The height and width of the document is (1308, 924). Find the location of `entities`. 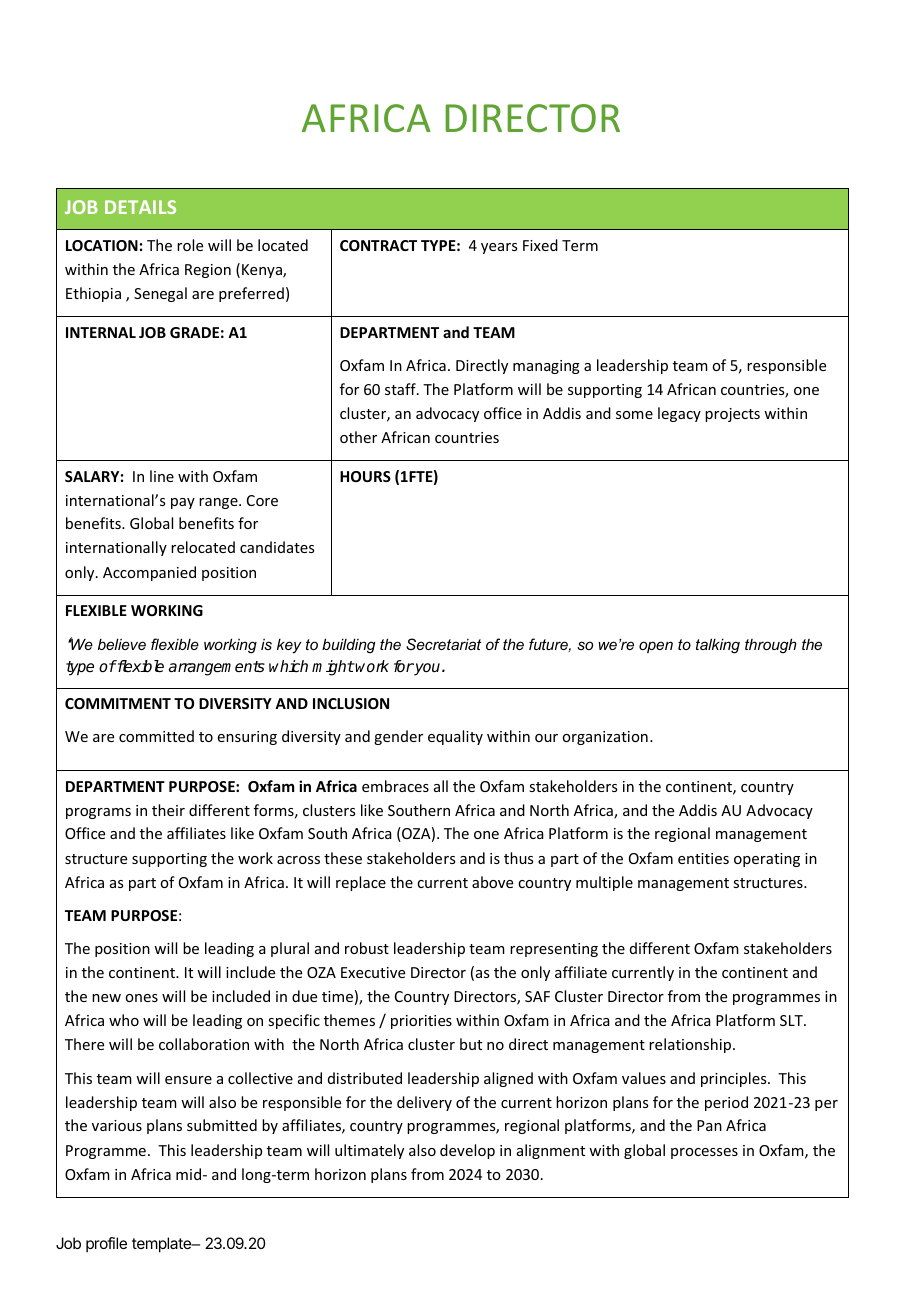

entities is located at coordinates (703, 858).
